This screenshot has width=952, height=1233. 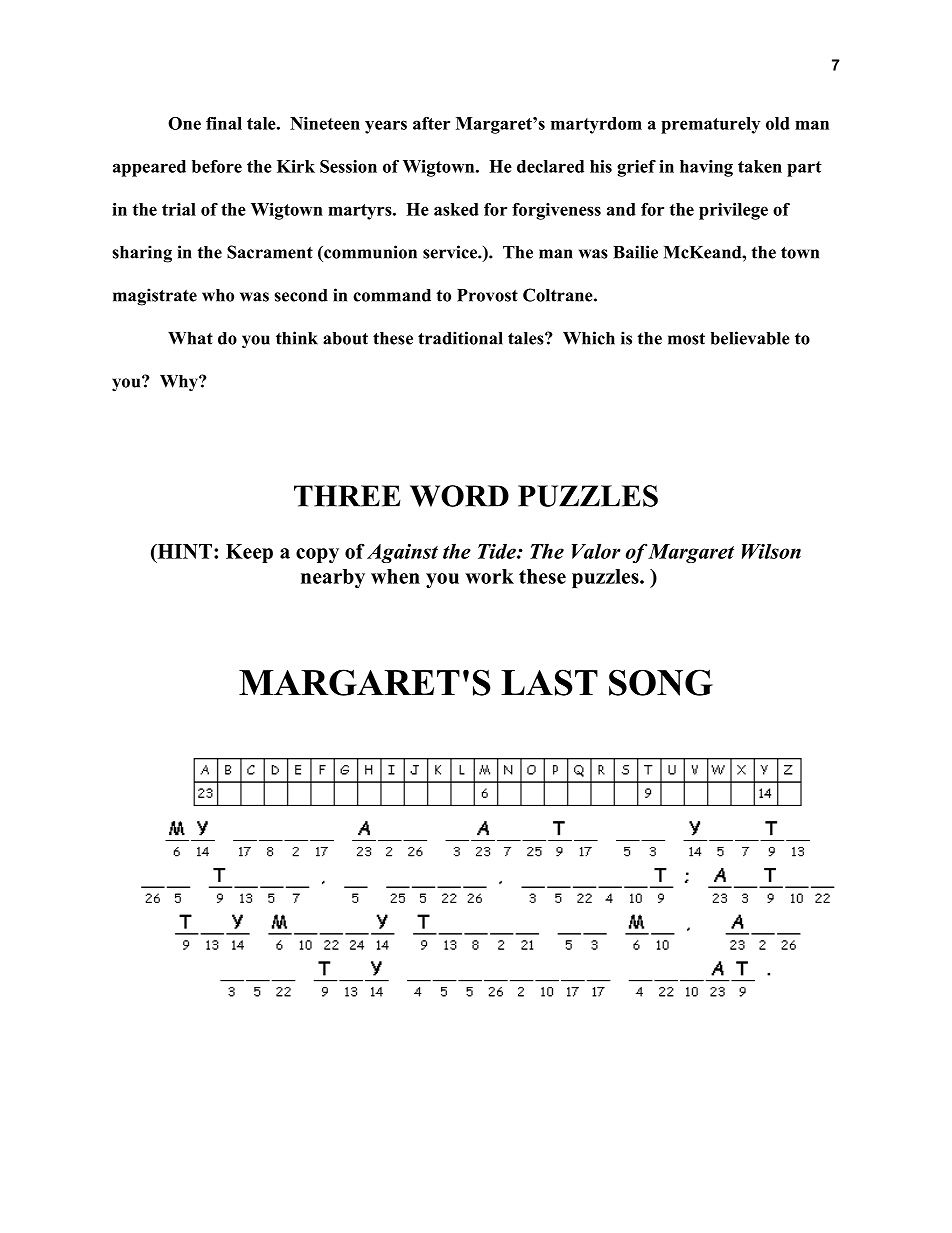 What do you see at coordinates (549, 682) in the screenshot?
I see `LAST` at bounding box center [549, 682].
